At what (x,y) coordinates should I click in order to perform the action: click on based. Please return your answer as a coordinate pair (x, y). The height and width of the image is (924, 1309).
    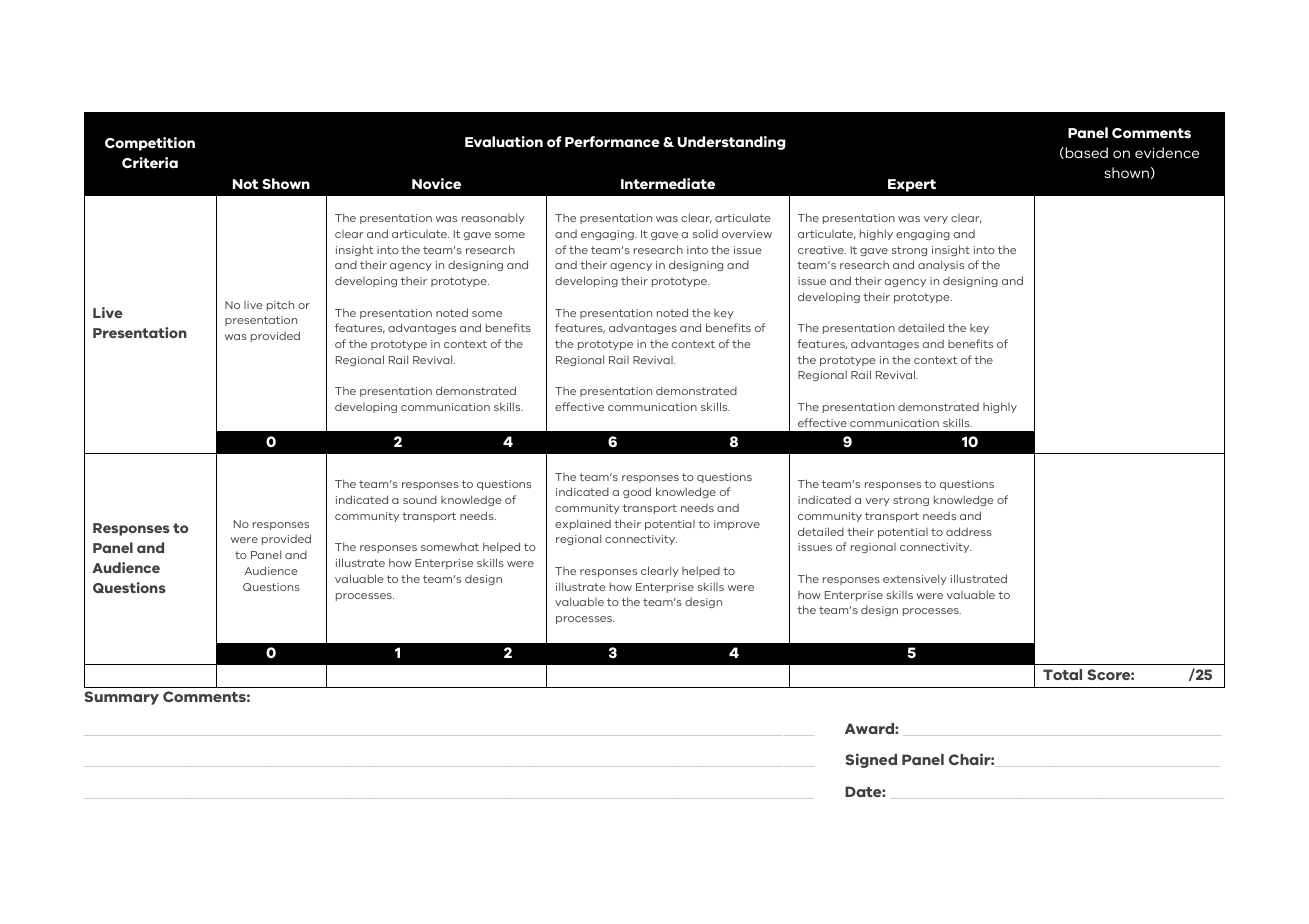
    Looking at the image, I should click on (1085, 153).
